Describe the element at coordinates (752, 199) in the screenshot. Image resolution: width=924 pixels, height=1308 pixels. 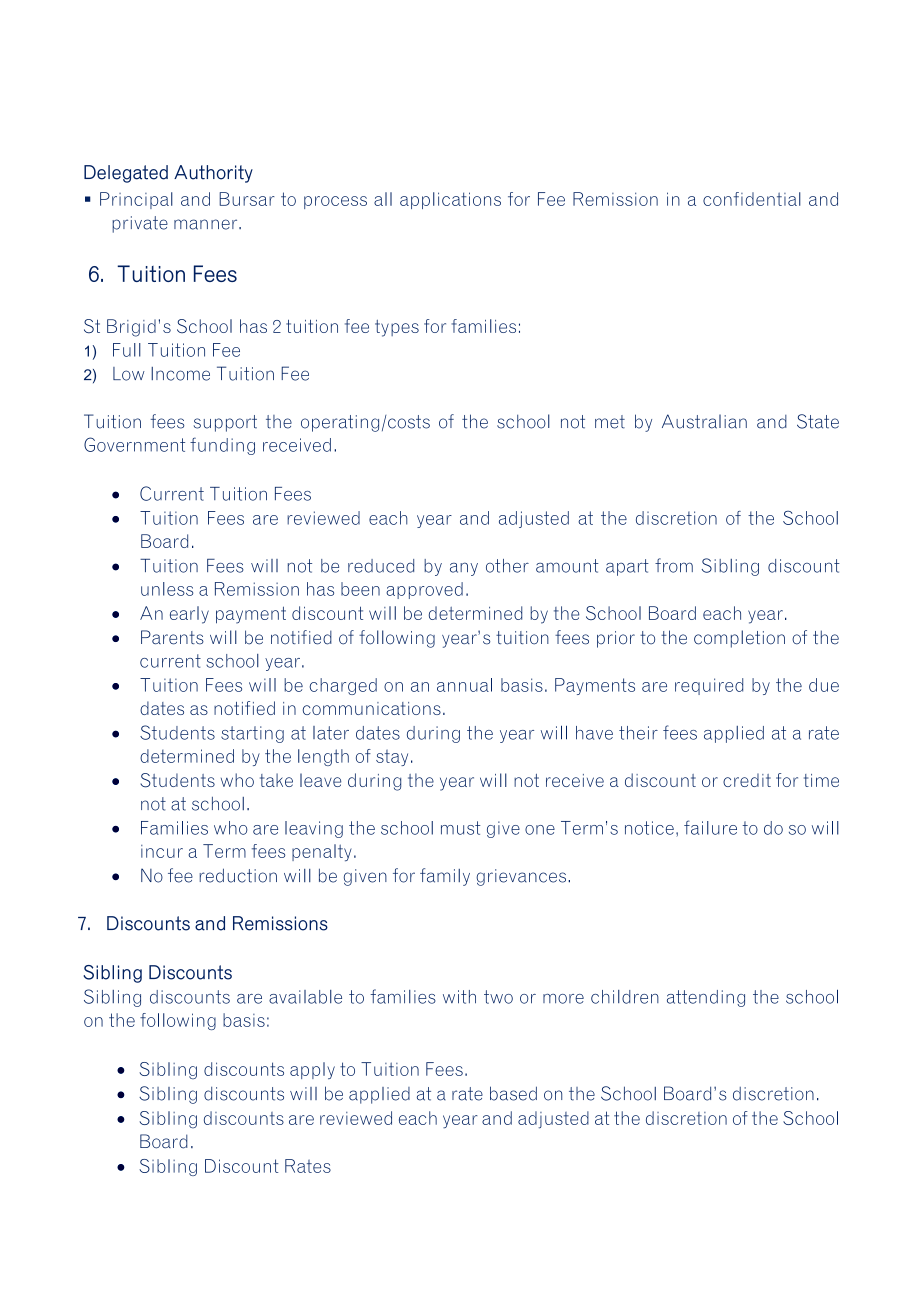
I see `confidential` at that location.
